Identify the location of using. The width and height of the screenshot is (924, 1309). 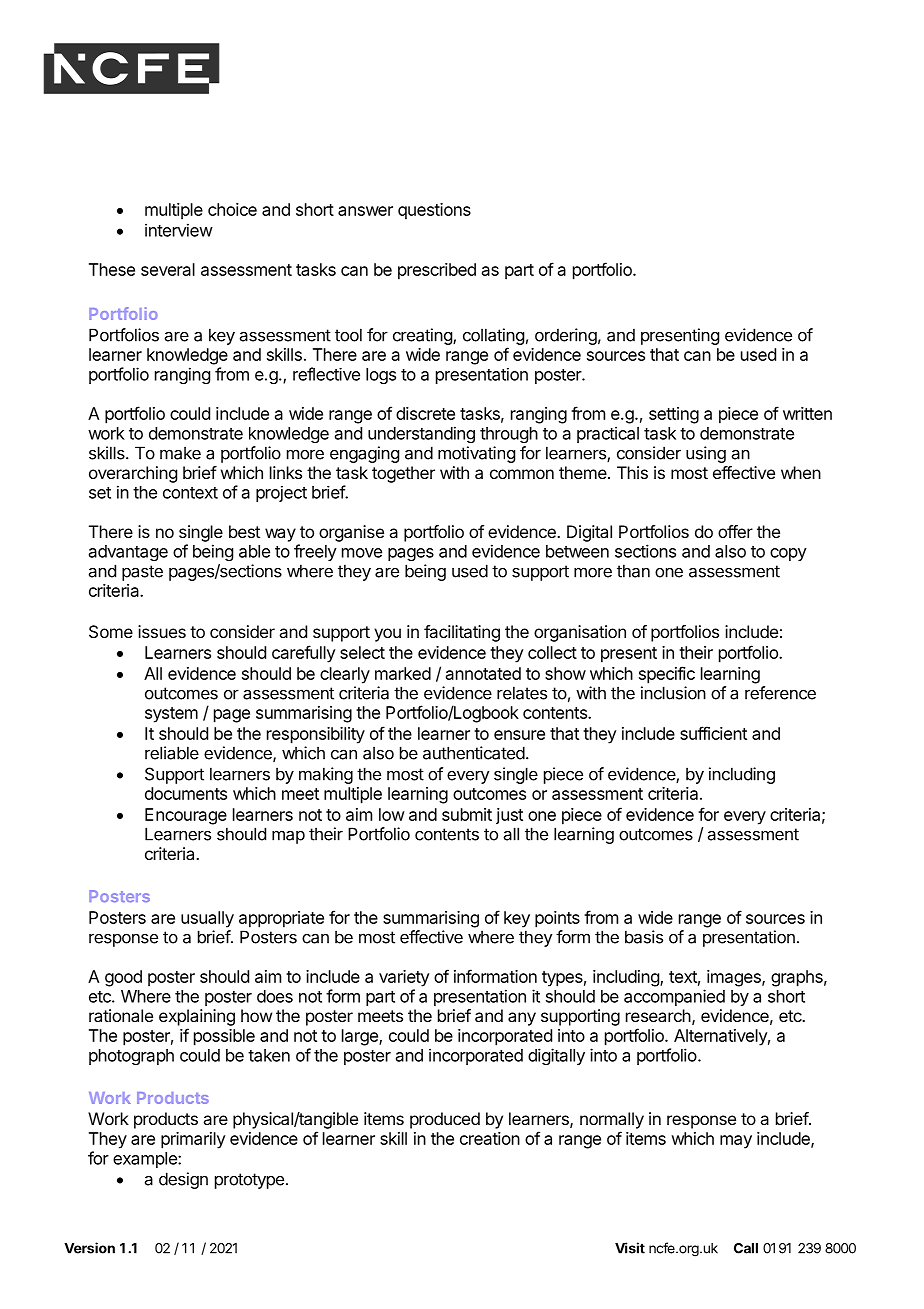
(706, 454).
